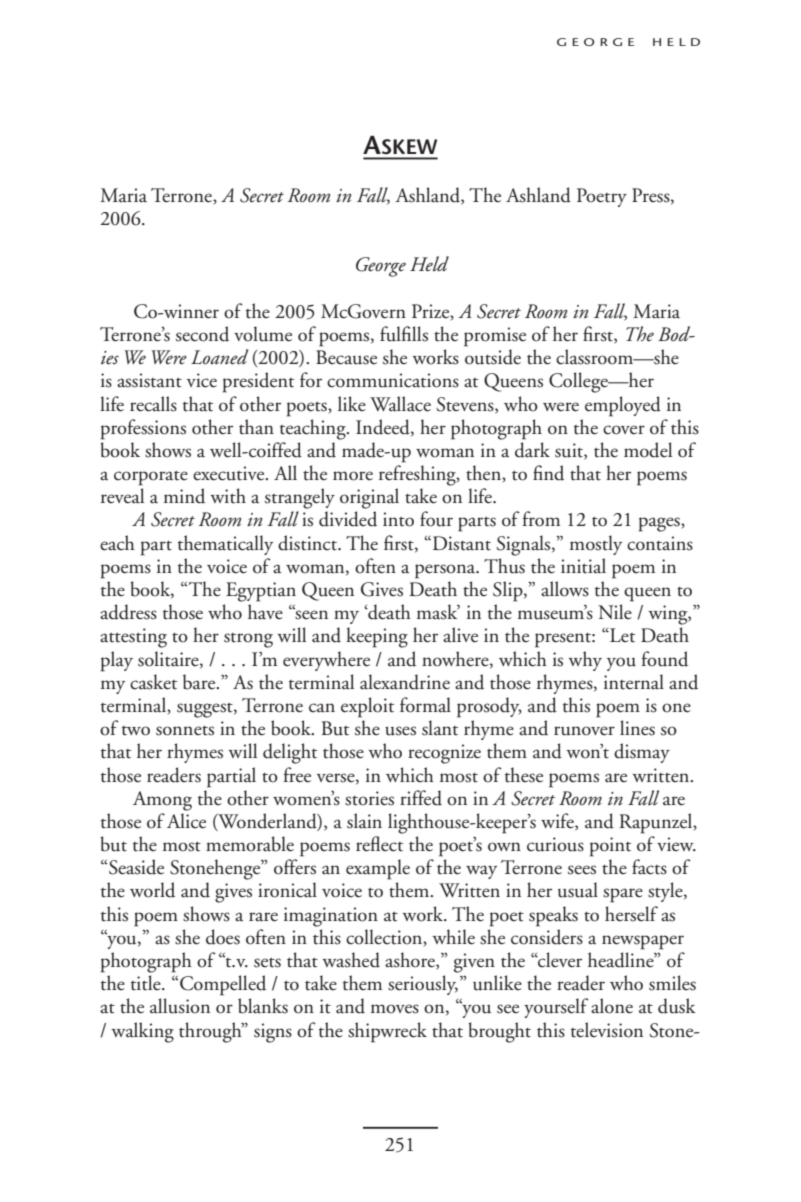 The height and width of the page is (1202, 801). Describe the element at coordinates (128, 612) in the page. I see `address` at that location.
